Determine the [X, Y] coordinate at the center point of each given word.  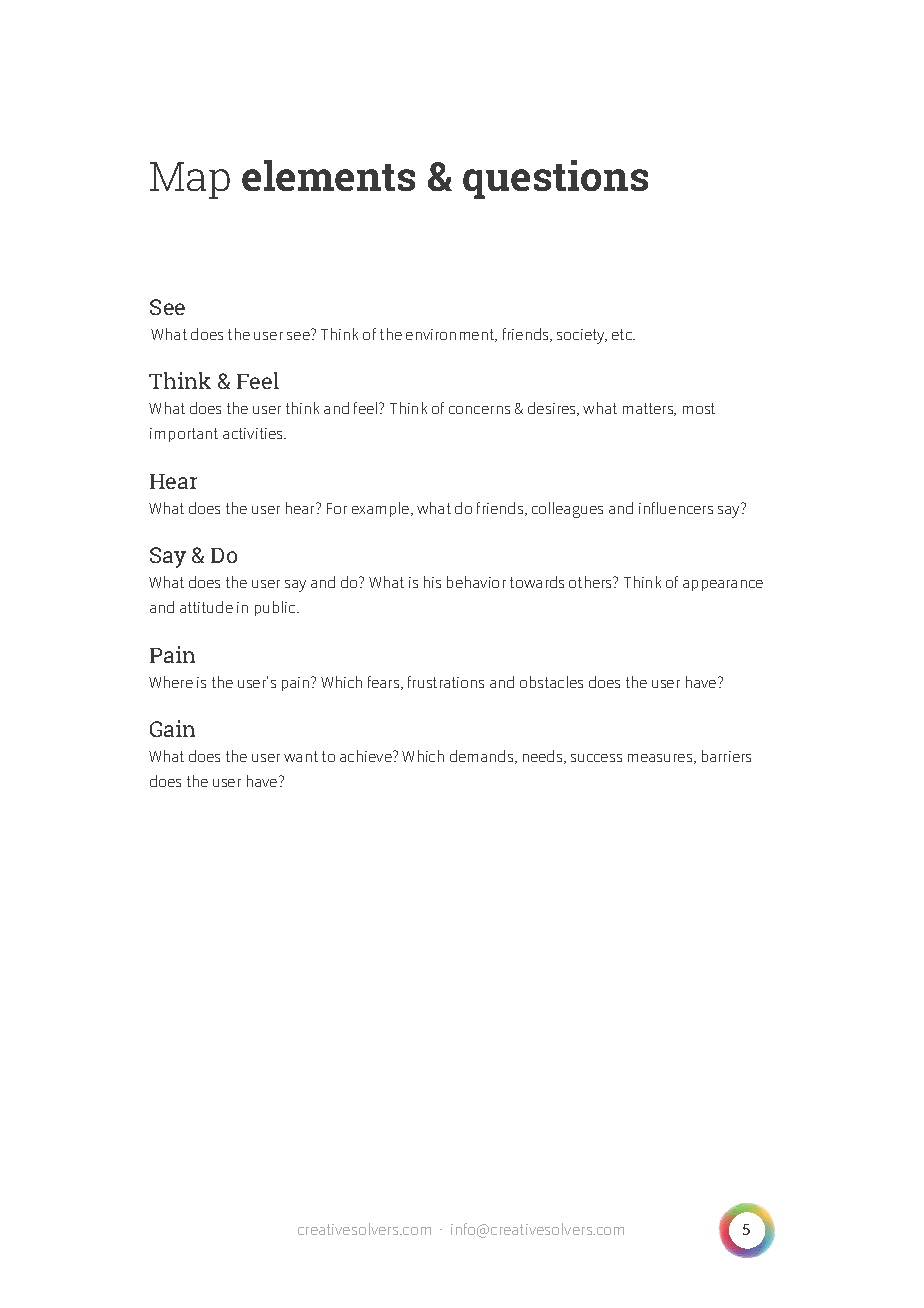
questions [555, 179]
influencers [676, 508]
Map [190, 180]
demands [483, 757]
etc [623, 334]
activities [254, 433]
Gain [172, 728]
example [382, 509]
